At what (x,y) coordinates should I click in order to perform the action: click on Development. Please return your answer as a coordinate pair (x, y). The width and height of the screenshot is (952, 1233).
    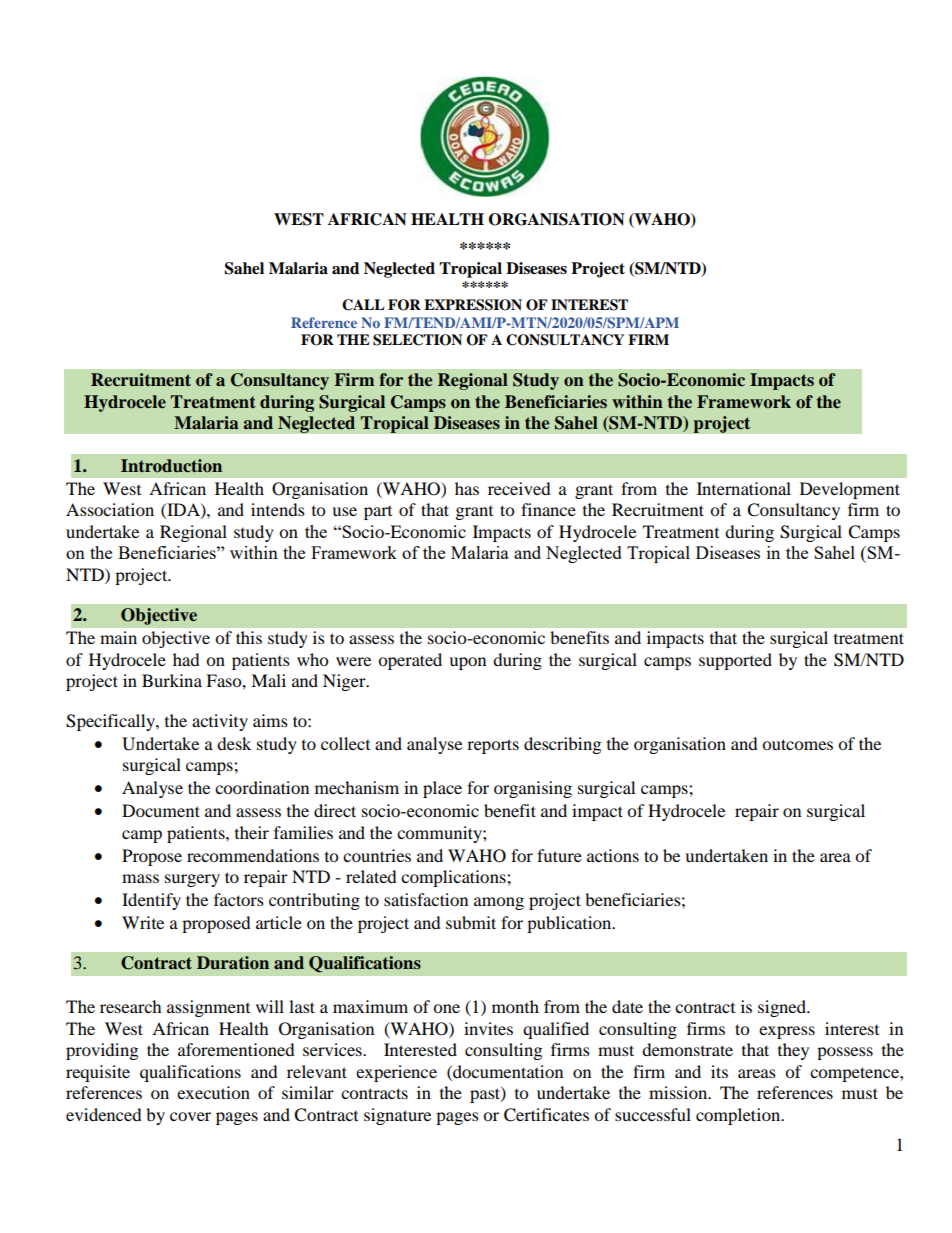
    Looking at the image, I should click on (850, 490).
